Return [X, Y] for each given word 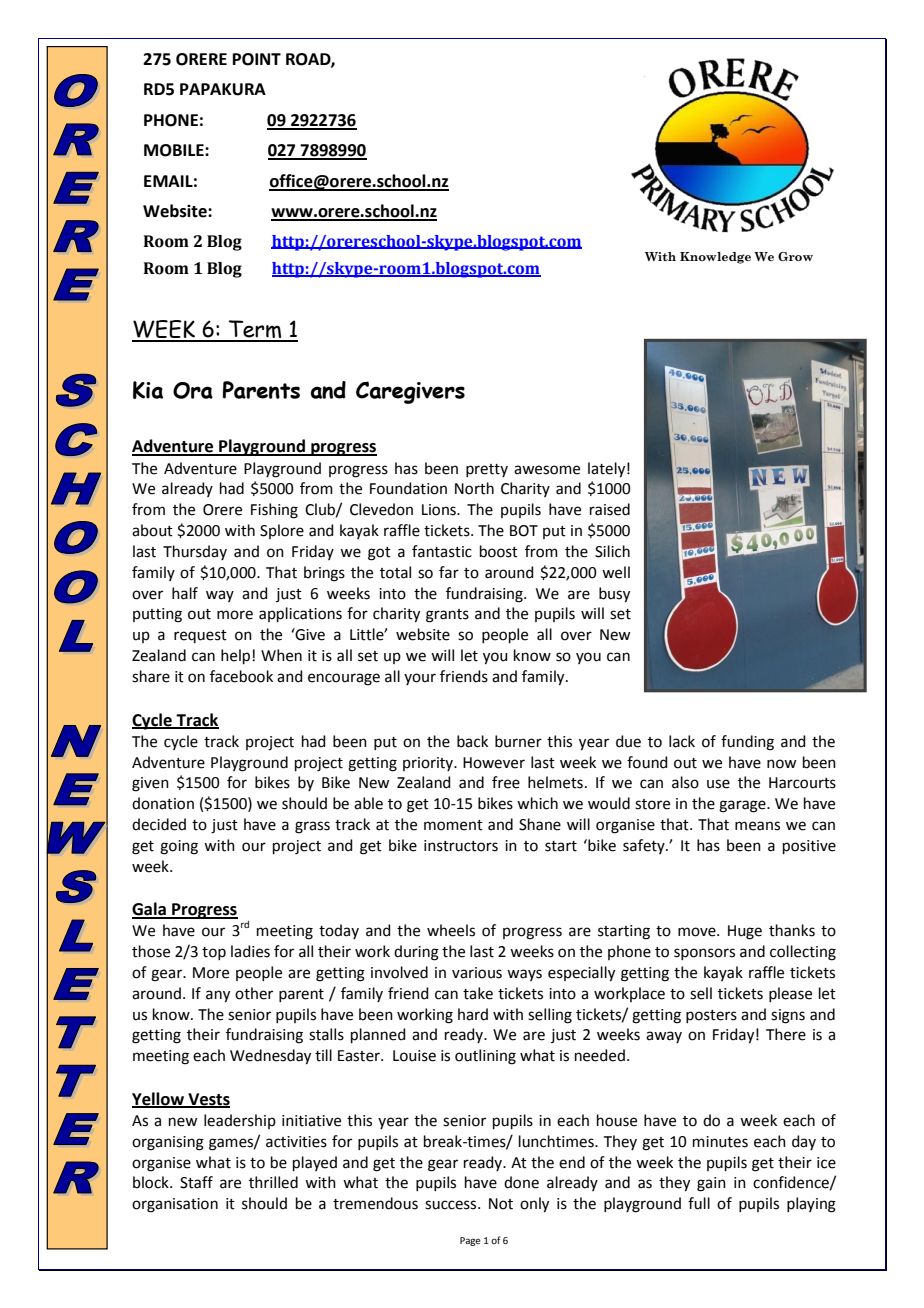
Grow [795, 256]
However [494, 763]
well [616, 572]
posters [711, 1016]
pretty [487, 470]
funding [747, 743]
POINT [257, 59]
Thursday [195, 552]
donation [163, 803]
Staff [196, 1182]
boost [499, 551]
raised [610, 509]
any [218, 996]
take [478, 993]
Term [255, 330]
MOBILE [175, 150]
